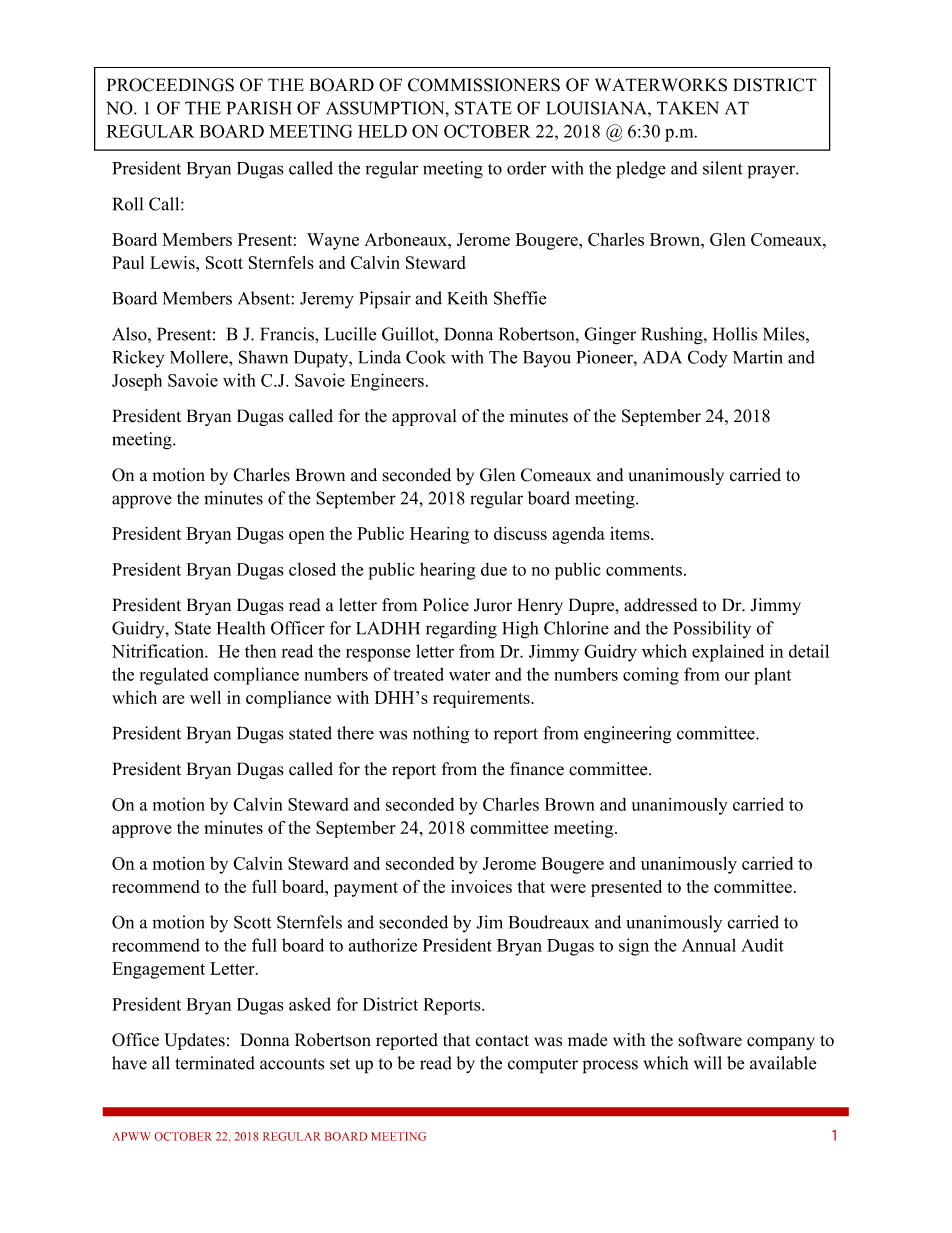 Image resolution: width=952 pixels, height=1233 pixels. I want to click on Possibility, so click(712, 629).
